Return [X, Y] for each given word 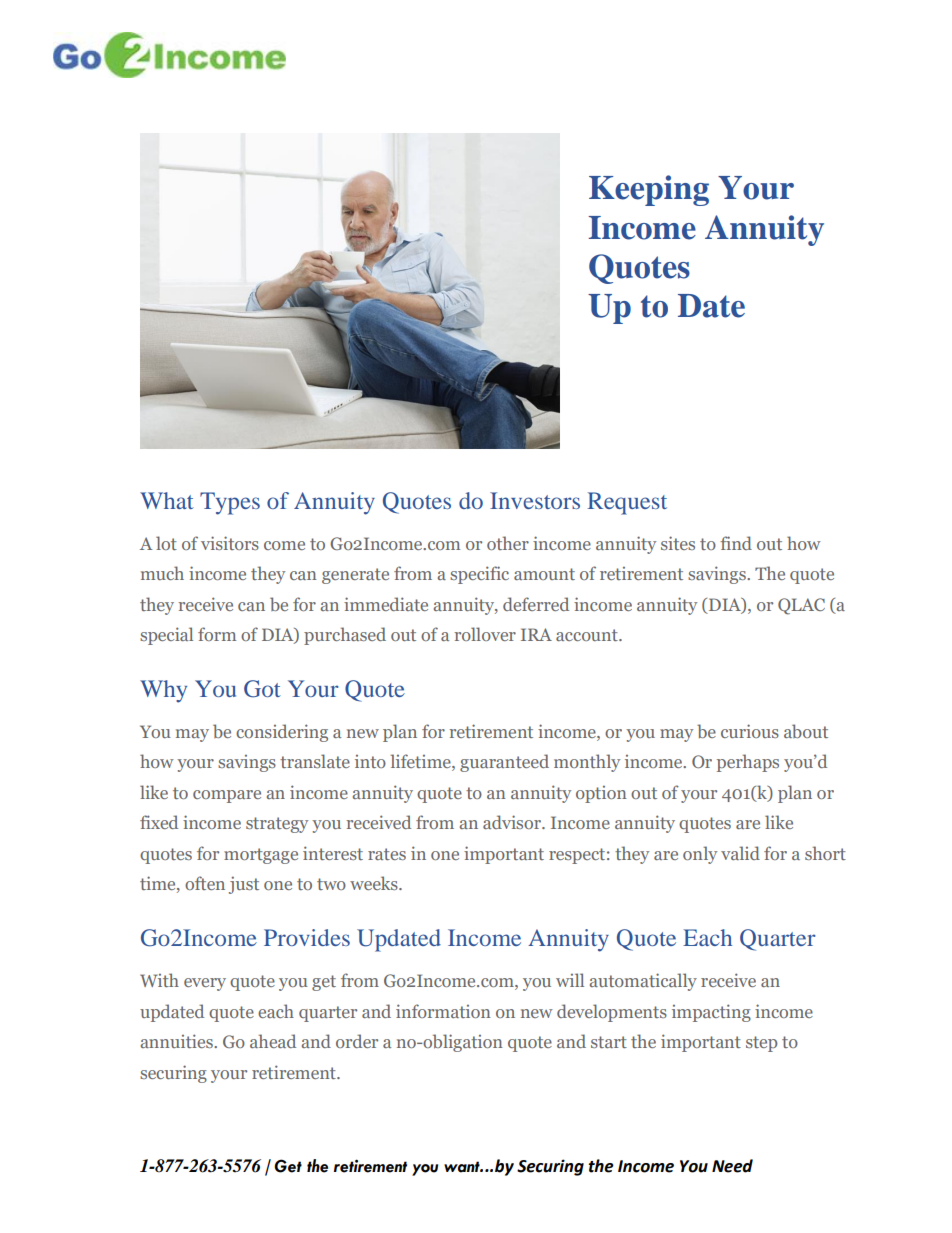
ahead [273, 1041]
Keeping [649, 190]
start [609, 1042]
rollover [485, 634]
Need [732, 1166]
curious [750, 731]
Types [230, 503]
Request [627, 503]
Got [262, 689]
